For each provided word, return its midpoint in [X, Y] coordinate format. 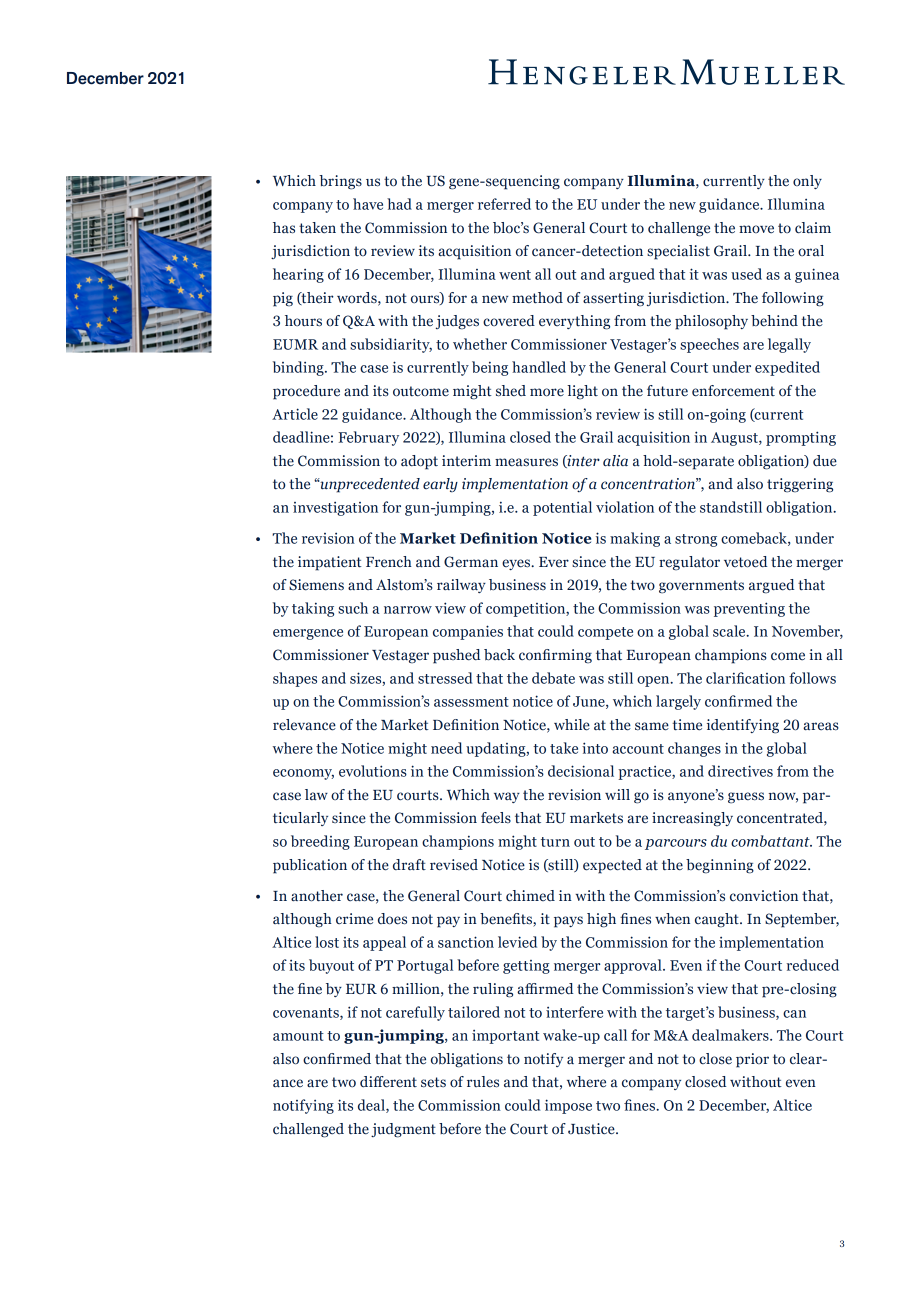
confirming [555, 656]
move [756, 229]
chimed [530, 896]
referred [504, 204]
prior [752, 1060]
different [388, 1082]
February [368, 438]
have [368, 204]
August [735, 439]
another [317, 896]
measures [526, 462]
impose [568, 1106]
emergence [308, 634]
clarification [745, 678]
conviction [764, 896]
